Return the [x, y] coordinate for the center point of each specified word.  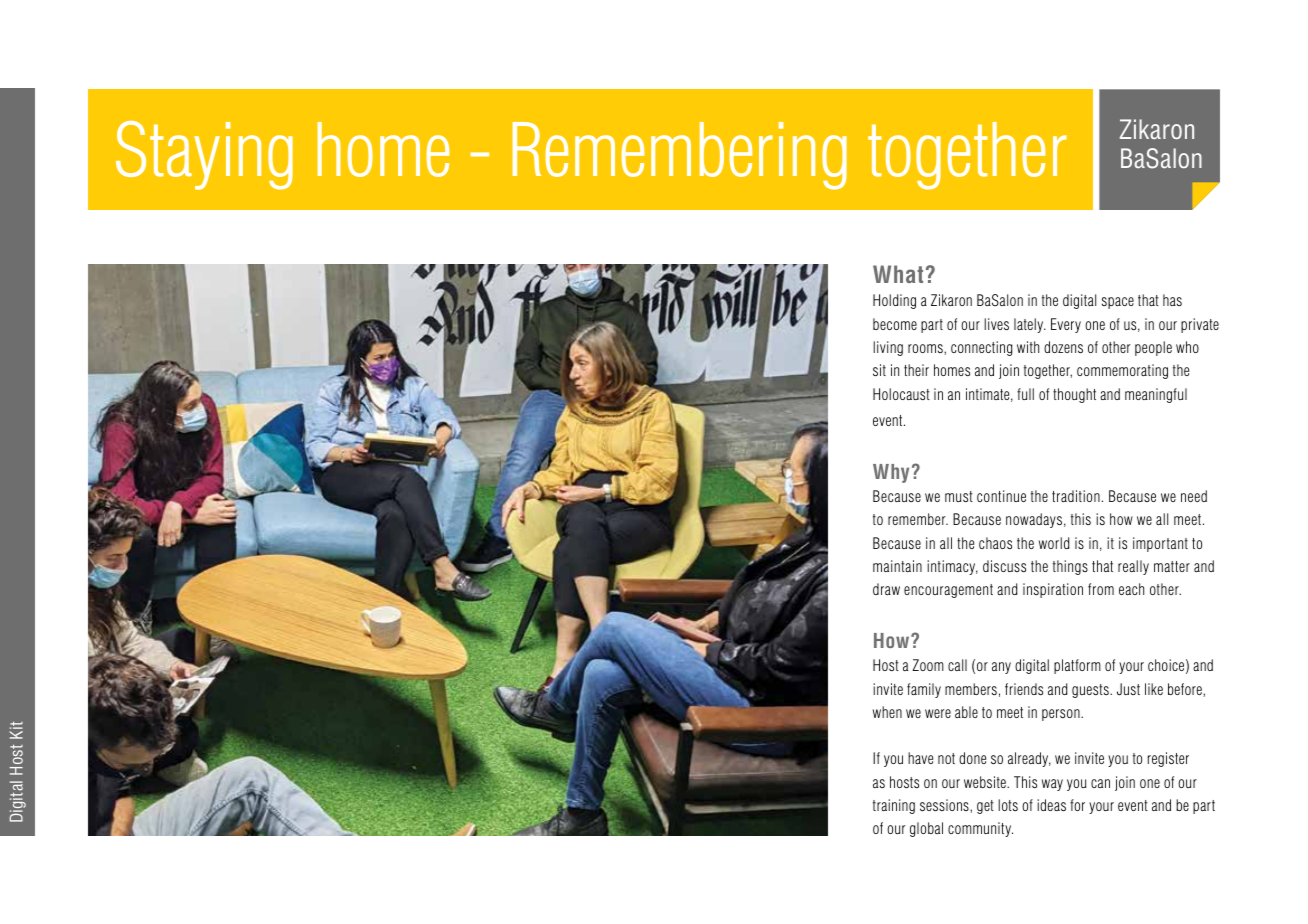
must [959, 496]
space [1118, 303]
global [926, 829]
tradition [1076, 496]
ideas [1051, 805]
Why [891, 473]
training [894, 806]
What [898, 274]
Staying [204, 155]
